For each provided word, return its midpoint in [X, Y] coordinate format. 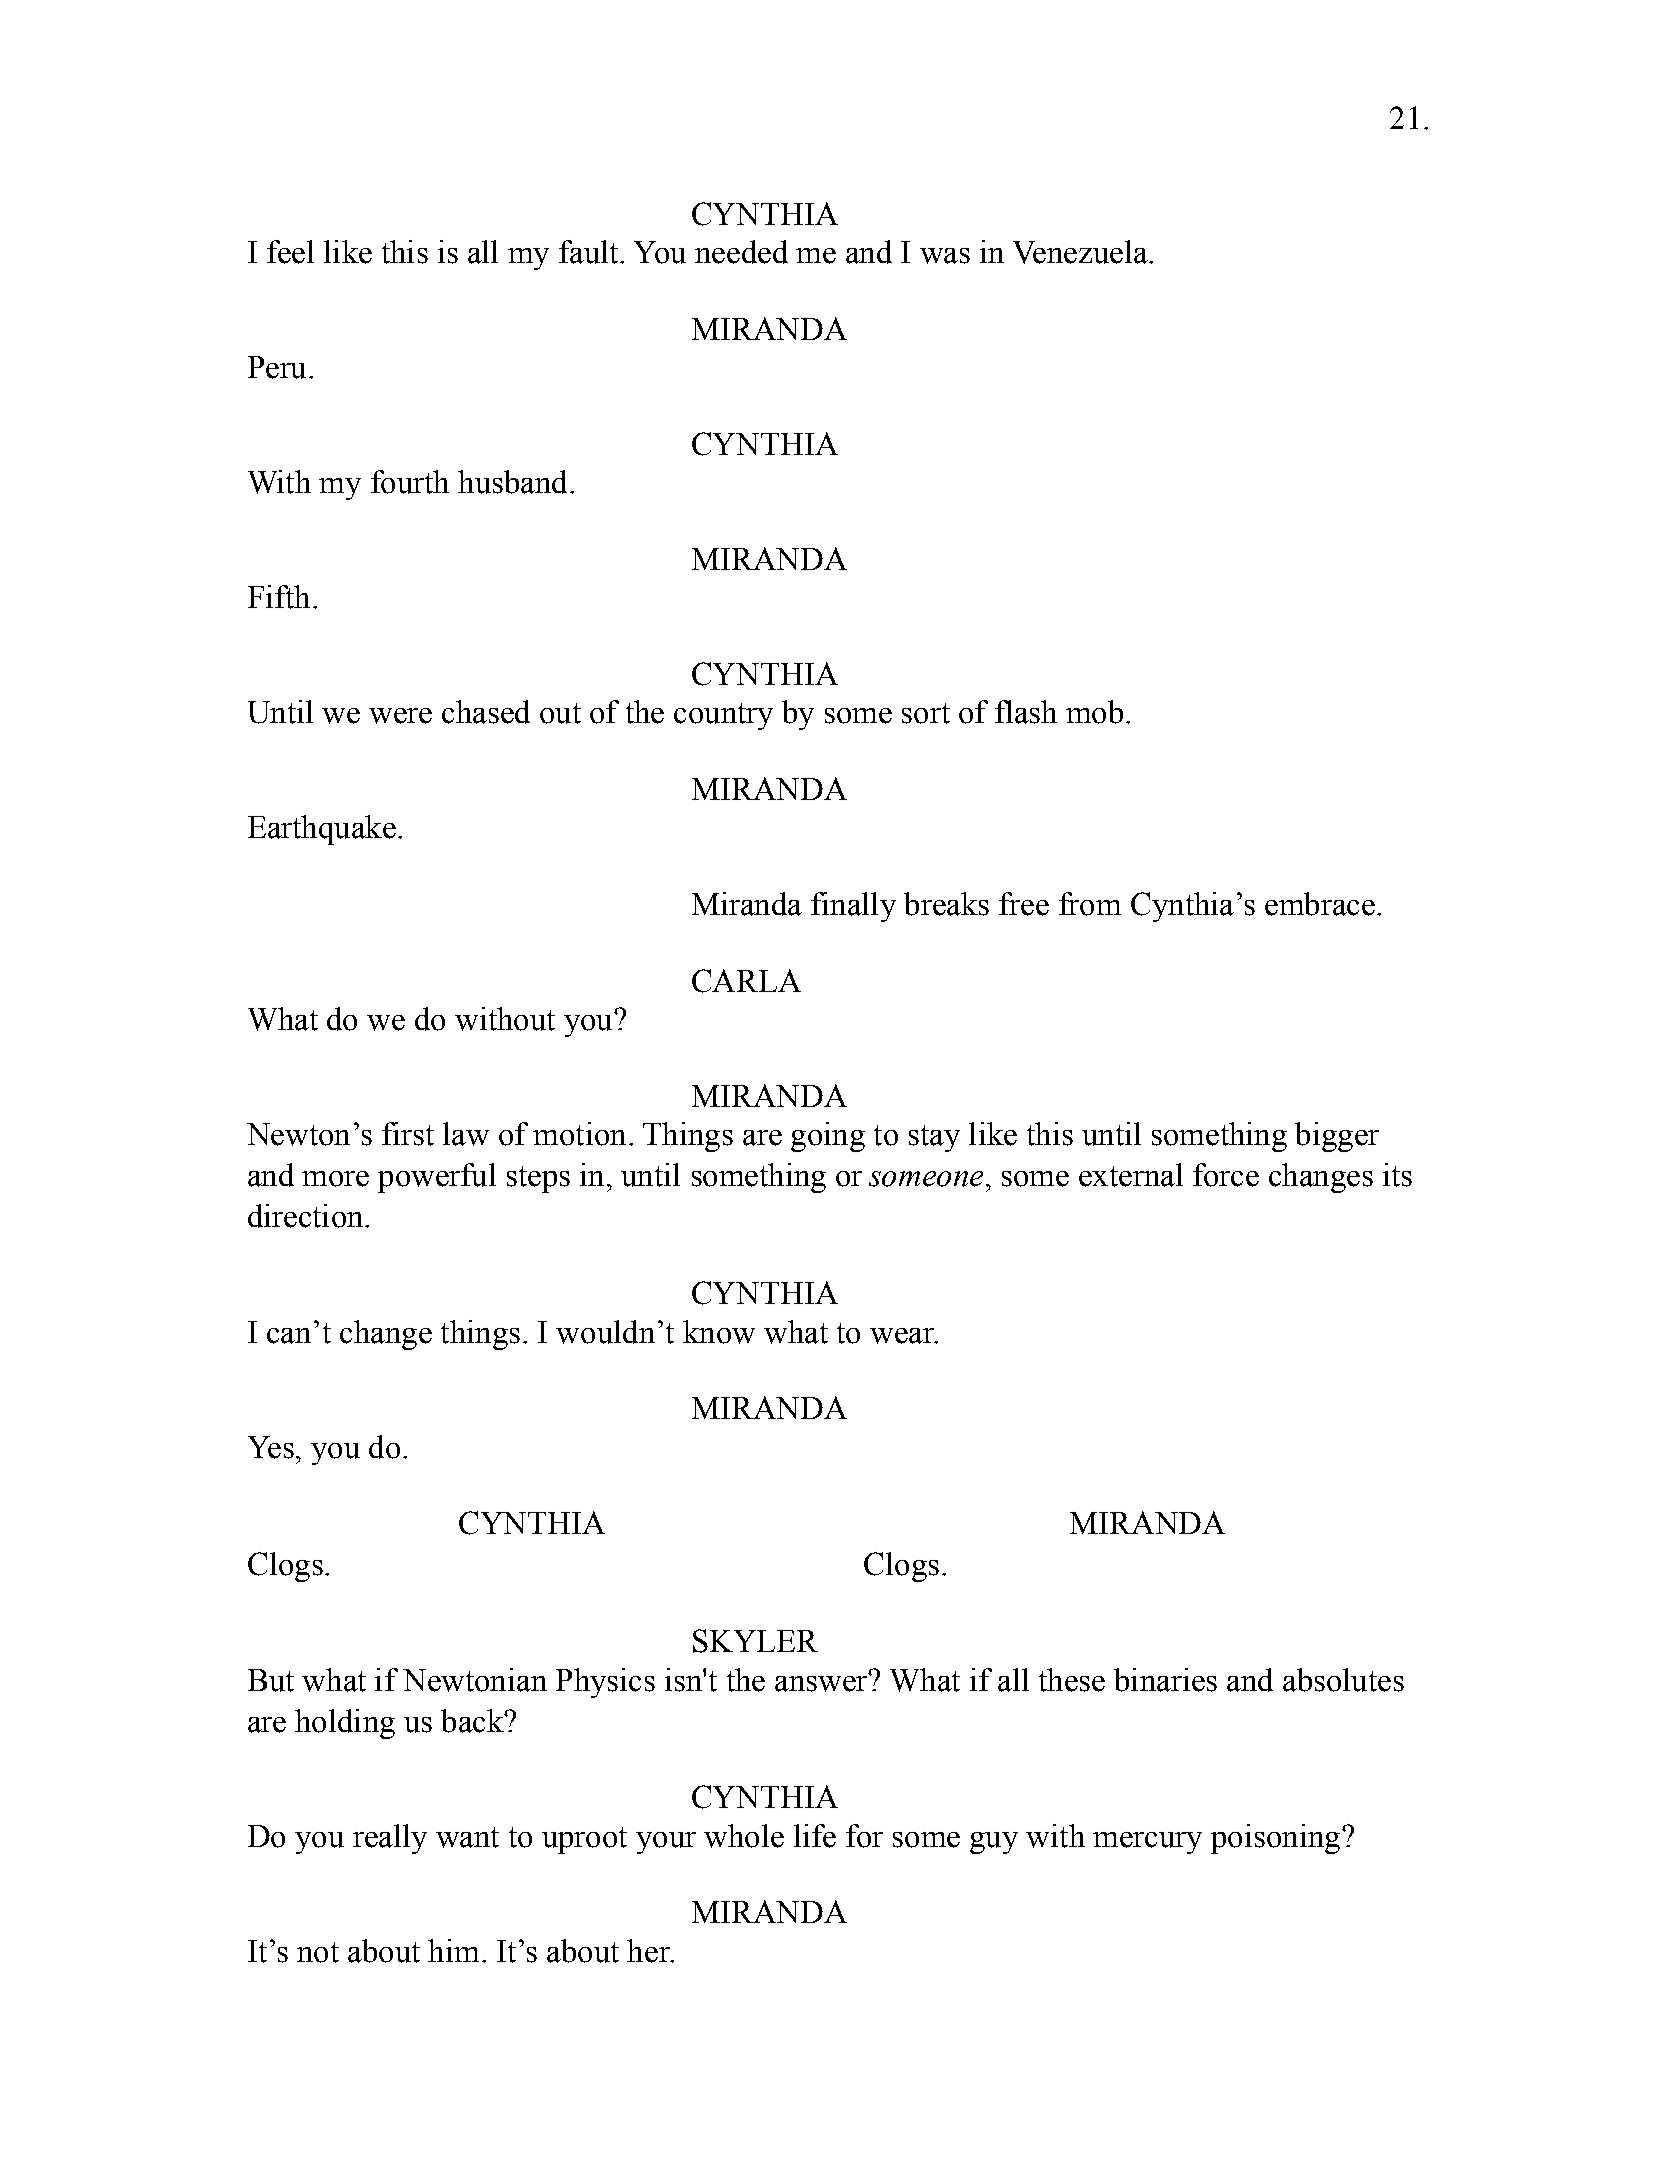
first [408, 1134]
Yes [271, 1447]
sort [926, 713]
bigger [1337, 1137]
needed [741, 252]
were [400, 716]
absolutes [1343, 1680]
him [453, 1950]
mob [1094, 712]
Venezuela [1081, 252]
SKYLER [755, 1641]
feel [290, 252]
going [828, 1137]
